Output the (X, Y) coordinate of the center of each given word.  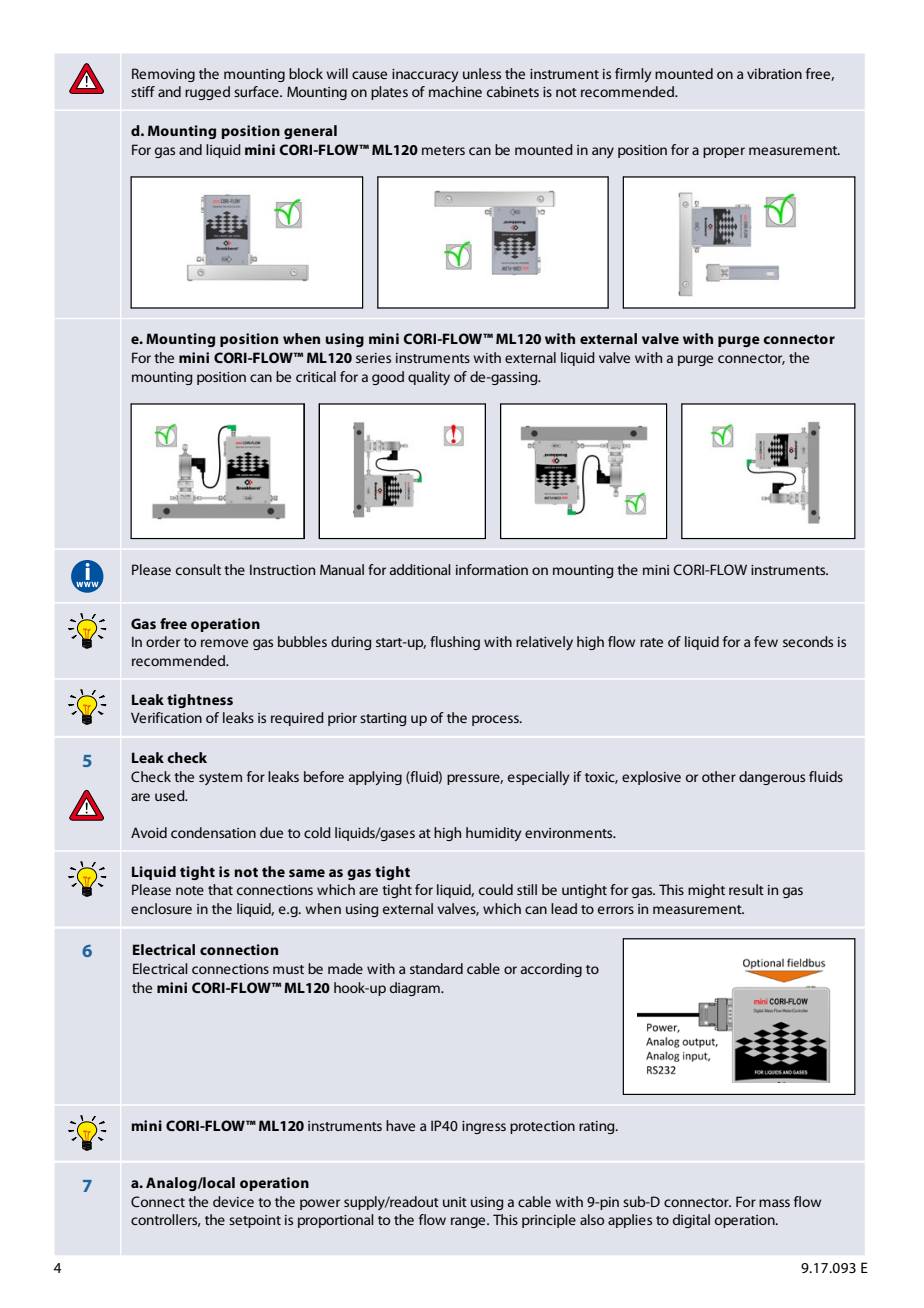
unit (455, 1202)
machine (455, 91)
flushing (455, 643)
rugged (207, 93)
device (233, 1201)
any (603, 152)
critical (316, 376)
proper (724, 152)
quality (429, 378)
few (766, 641)
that (220, 889)
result (746, 889)
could (496, 889)
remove (224, 643)
